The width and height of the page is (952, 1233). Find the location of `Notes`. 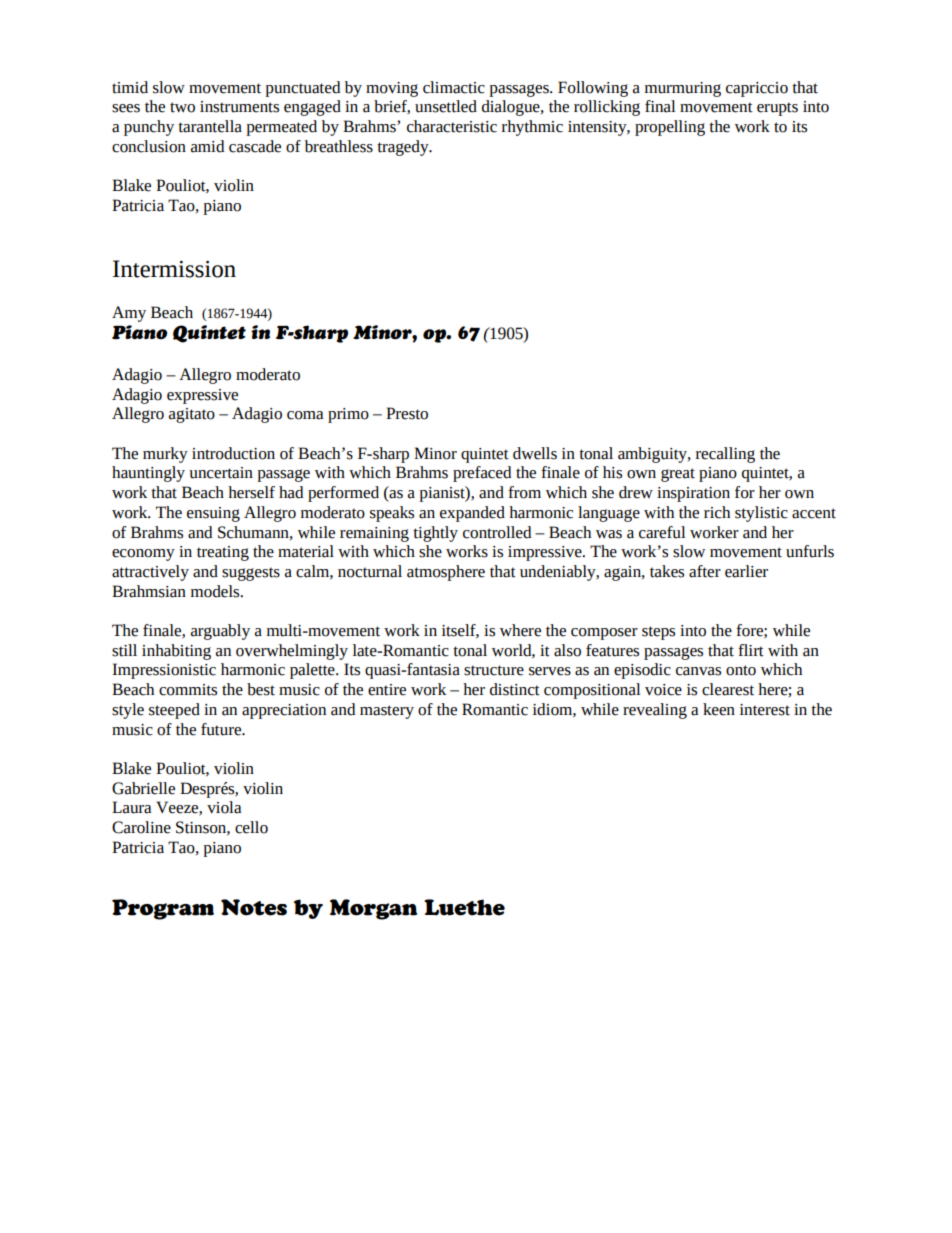

Notes is located at coordinates (254, 907).
